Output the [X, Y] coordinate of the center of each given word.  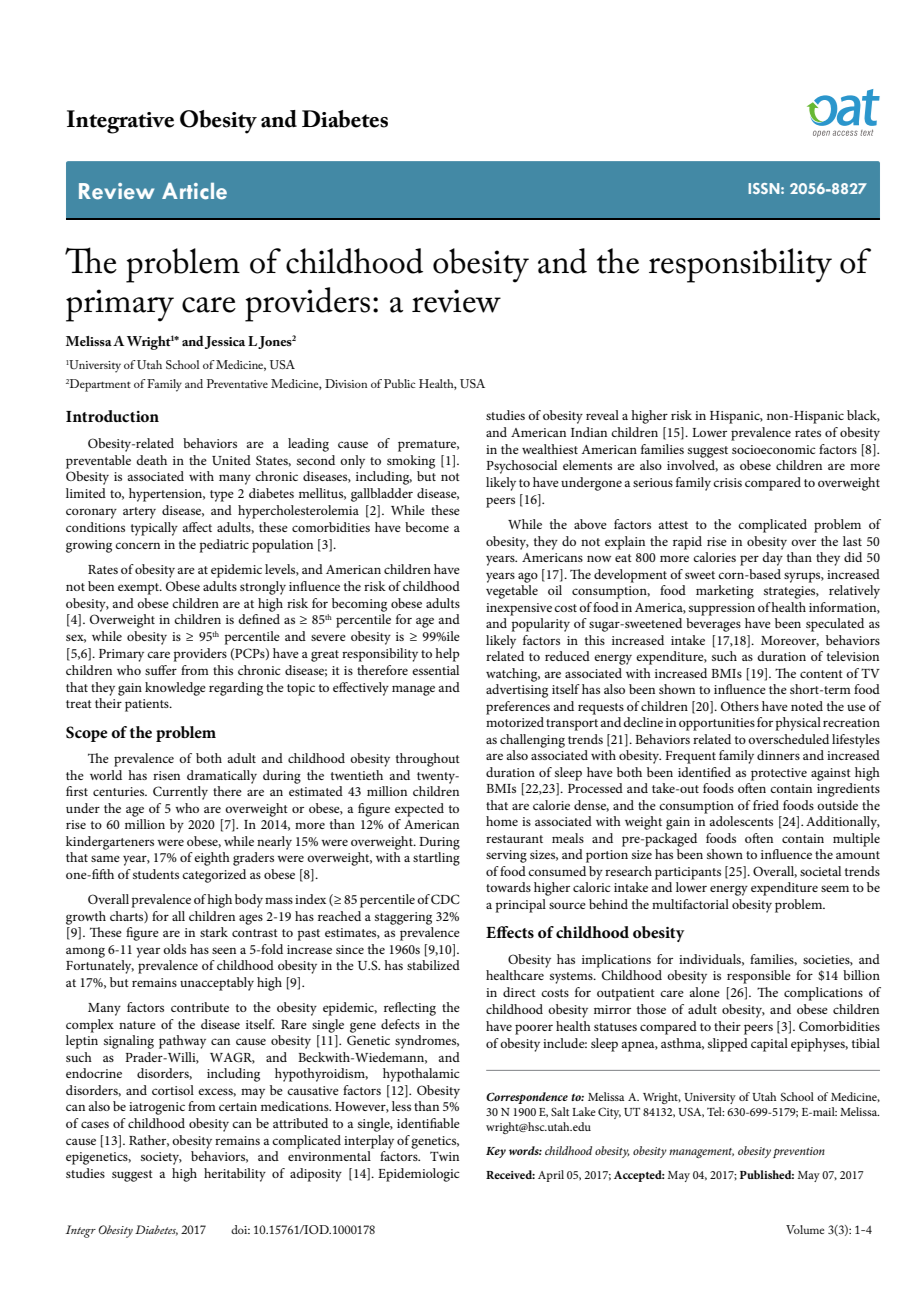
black [863, 416]
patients [148, 705]
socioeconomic [774, 449]
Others [740, 706]
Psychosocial [521, 467]
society [161, 1158]
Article [194, 191]
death [151, 460]
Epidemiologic [419, 1175]
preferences [518, 708]
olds [174, 949]
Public [399, 383]
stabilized [433, 965]
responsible [759, 977]
